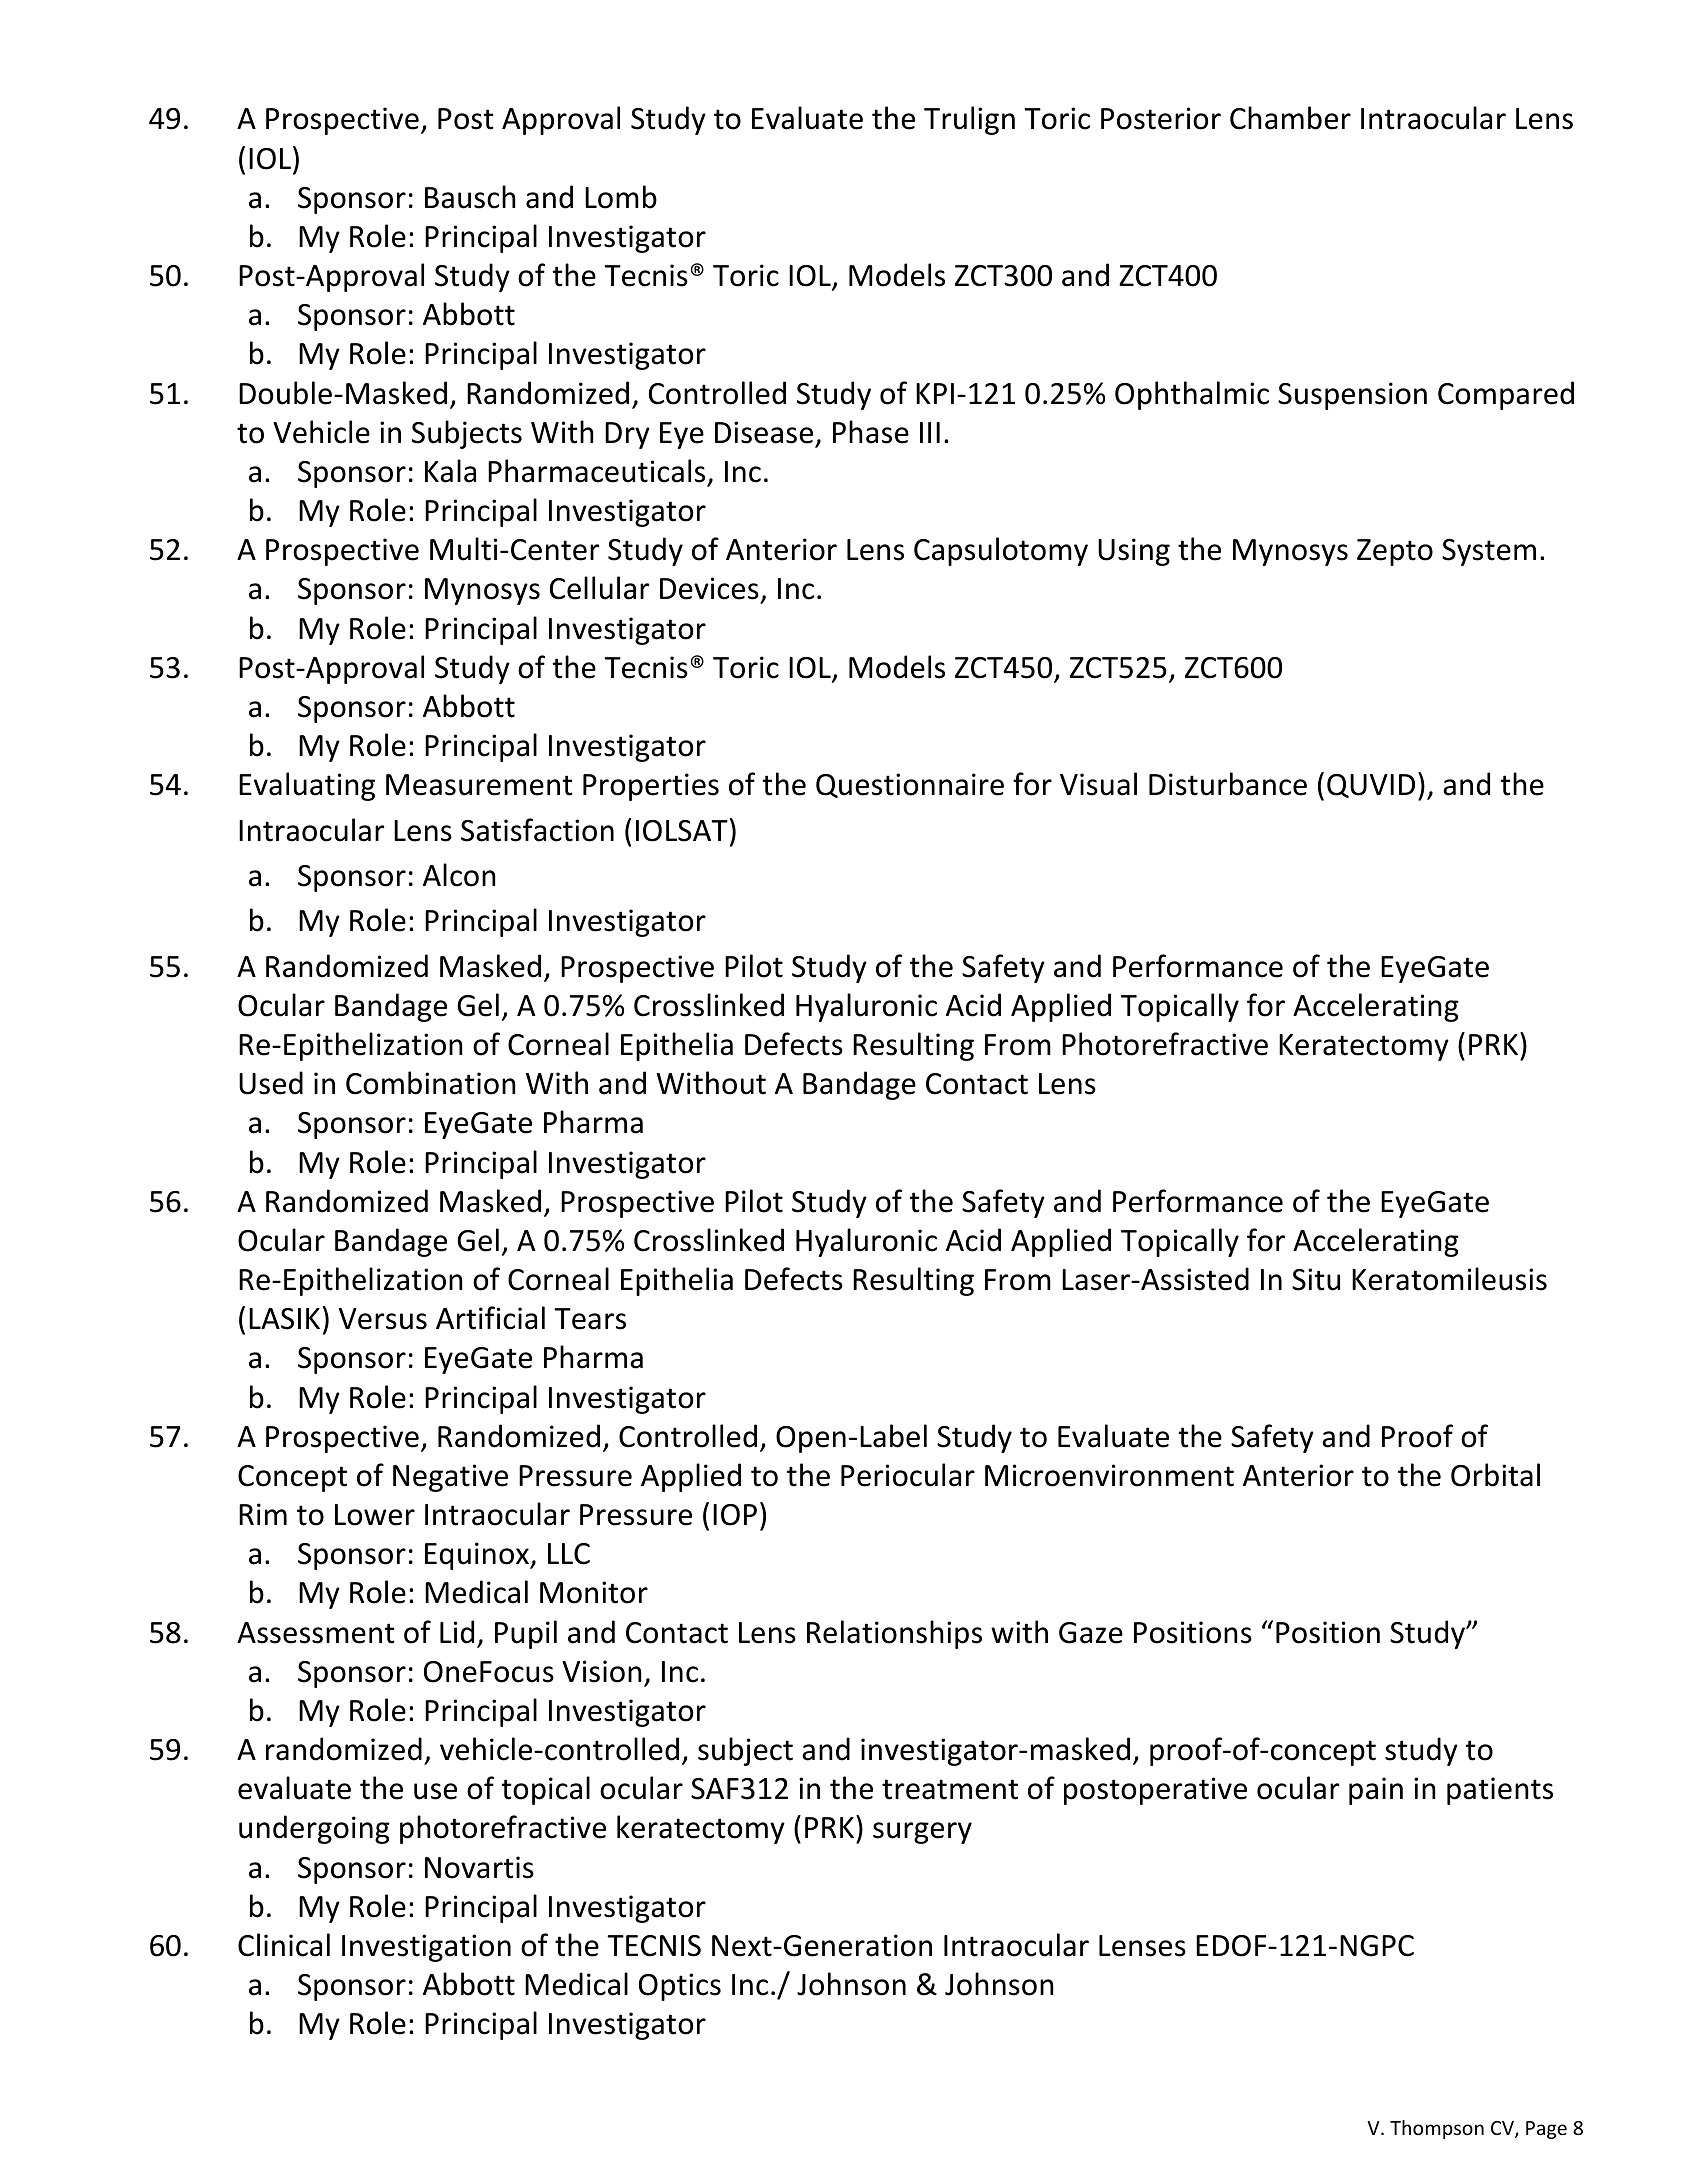 Image resolution: width=1683 pixels, height=2177 pixels. I want to click on Chamber, so click(1290, 118).
